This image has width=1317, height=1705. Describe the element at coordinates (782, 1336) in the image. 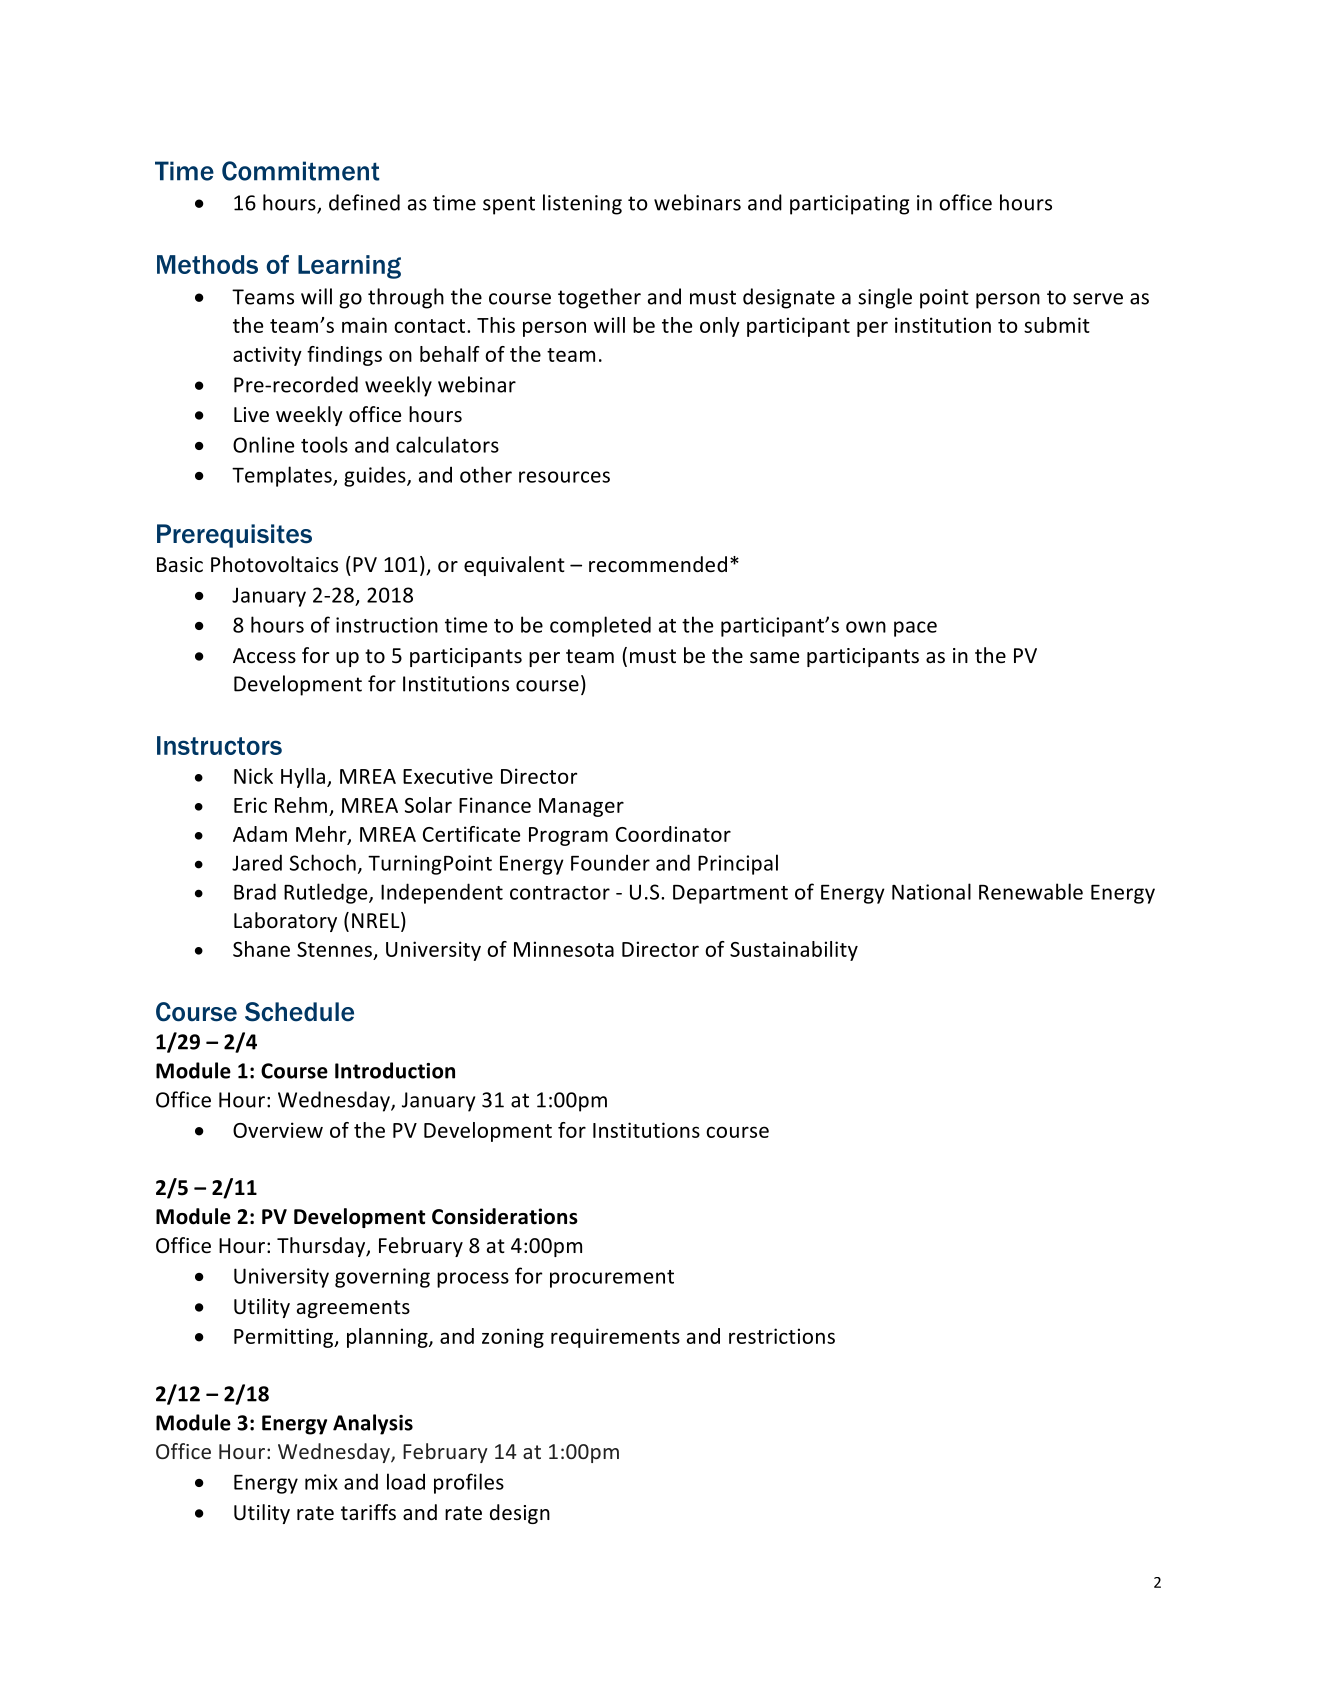

I see `restrictions` at that location.
